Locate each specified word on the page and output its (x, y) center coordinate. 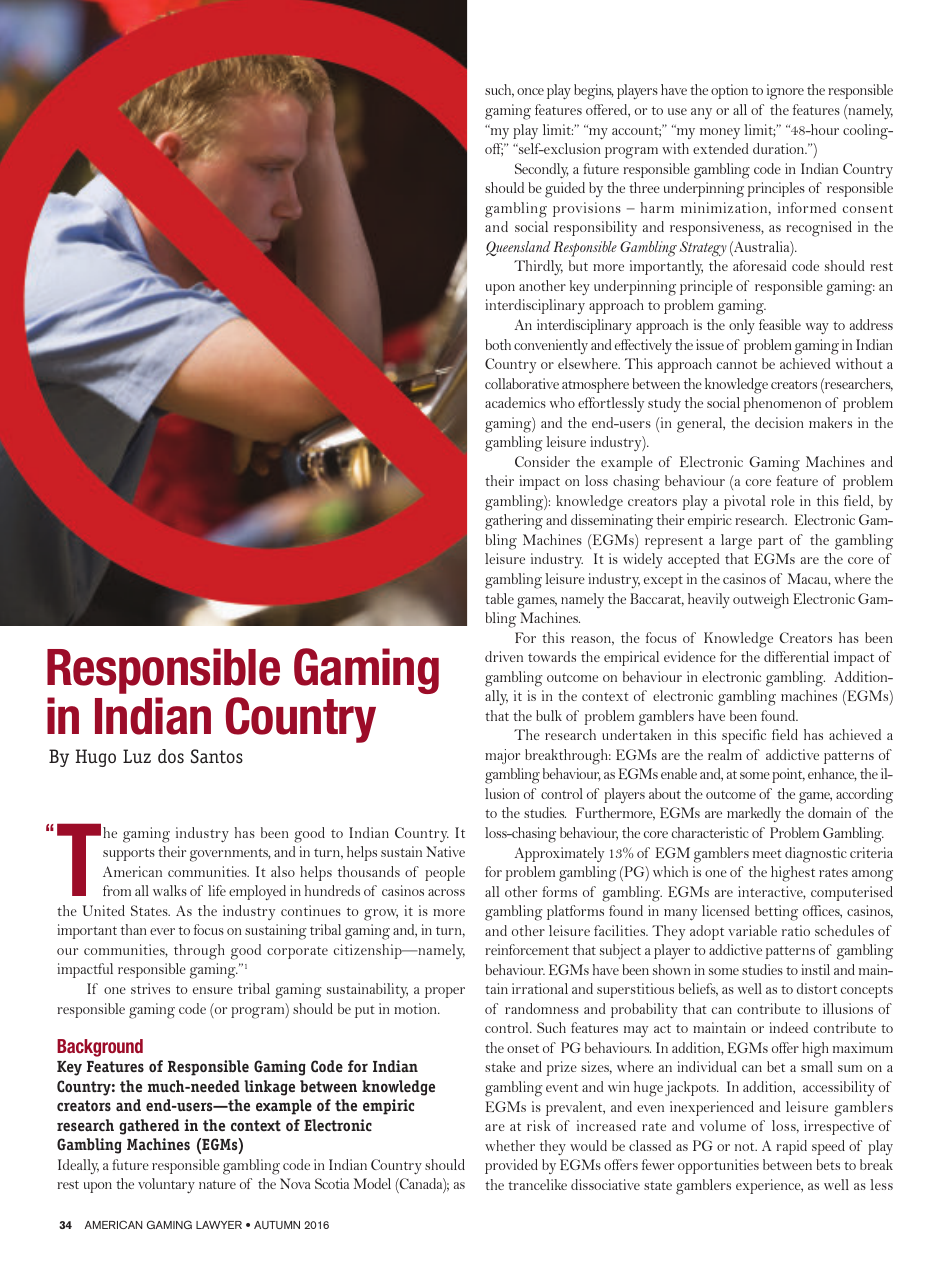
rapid (791, 1147)
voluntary (166, 1186)
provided (511, 1166)
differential (796, 656)
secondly (542, 171)
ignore (785, 92)
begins (594, 92)
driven (504, 656)
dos (171, 756)
